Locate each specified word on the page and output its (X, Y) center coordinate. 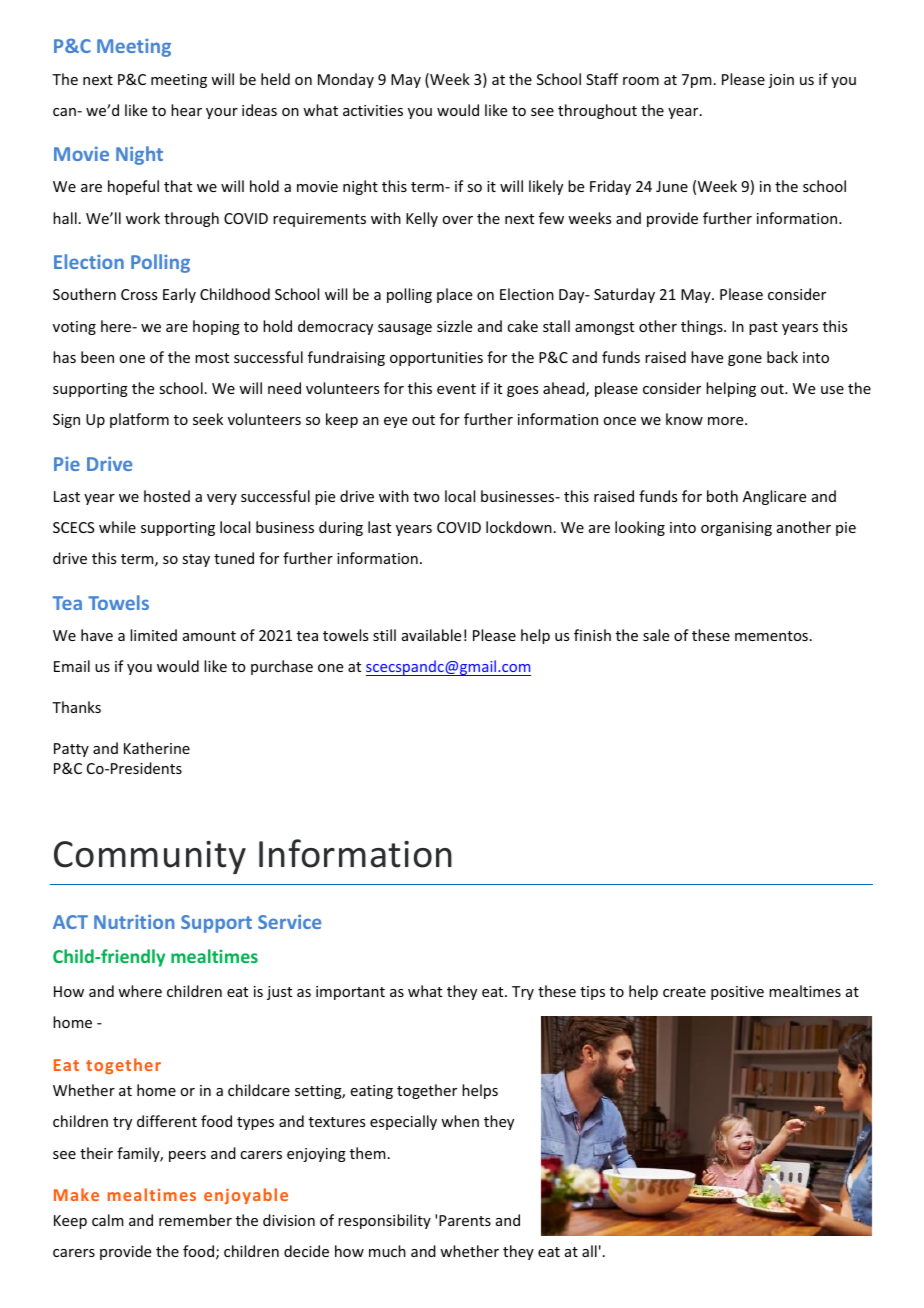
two (426, 497)
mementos (771, 636)
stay (196, 560)
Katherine (157, 748)
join (781, 81)
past (763, 328)
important (350, 993)
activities (373, 110)
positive (737, 993)
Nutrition (134, 921)
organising (736, 529)
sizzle (454, 326)
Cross (139, 294)
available (431, 635)
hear (186, 110)
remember (195, 1220)
